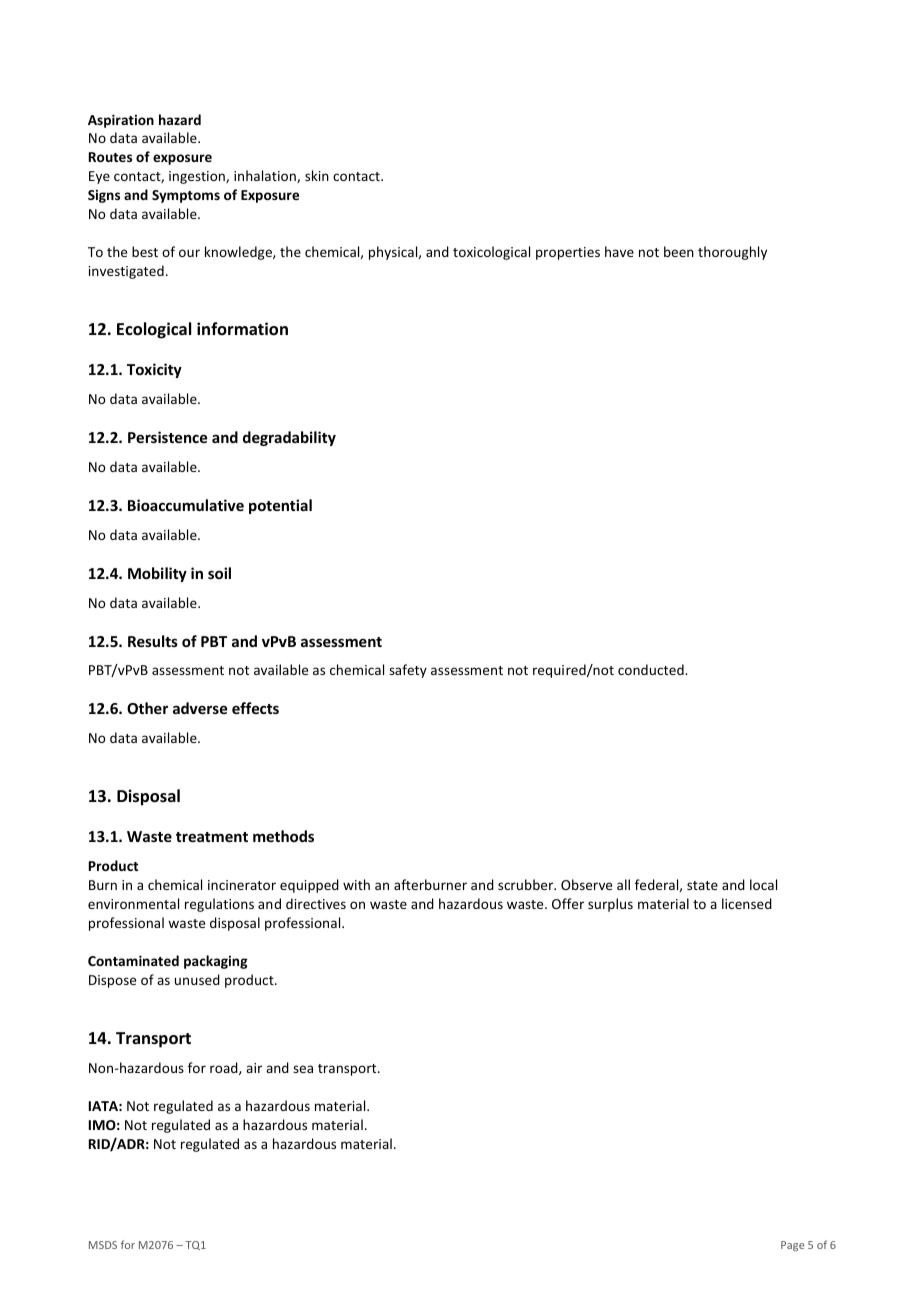  I want to click on MSDS, so click(103, 1245).
